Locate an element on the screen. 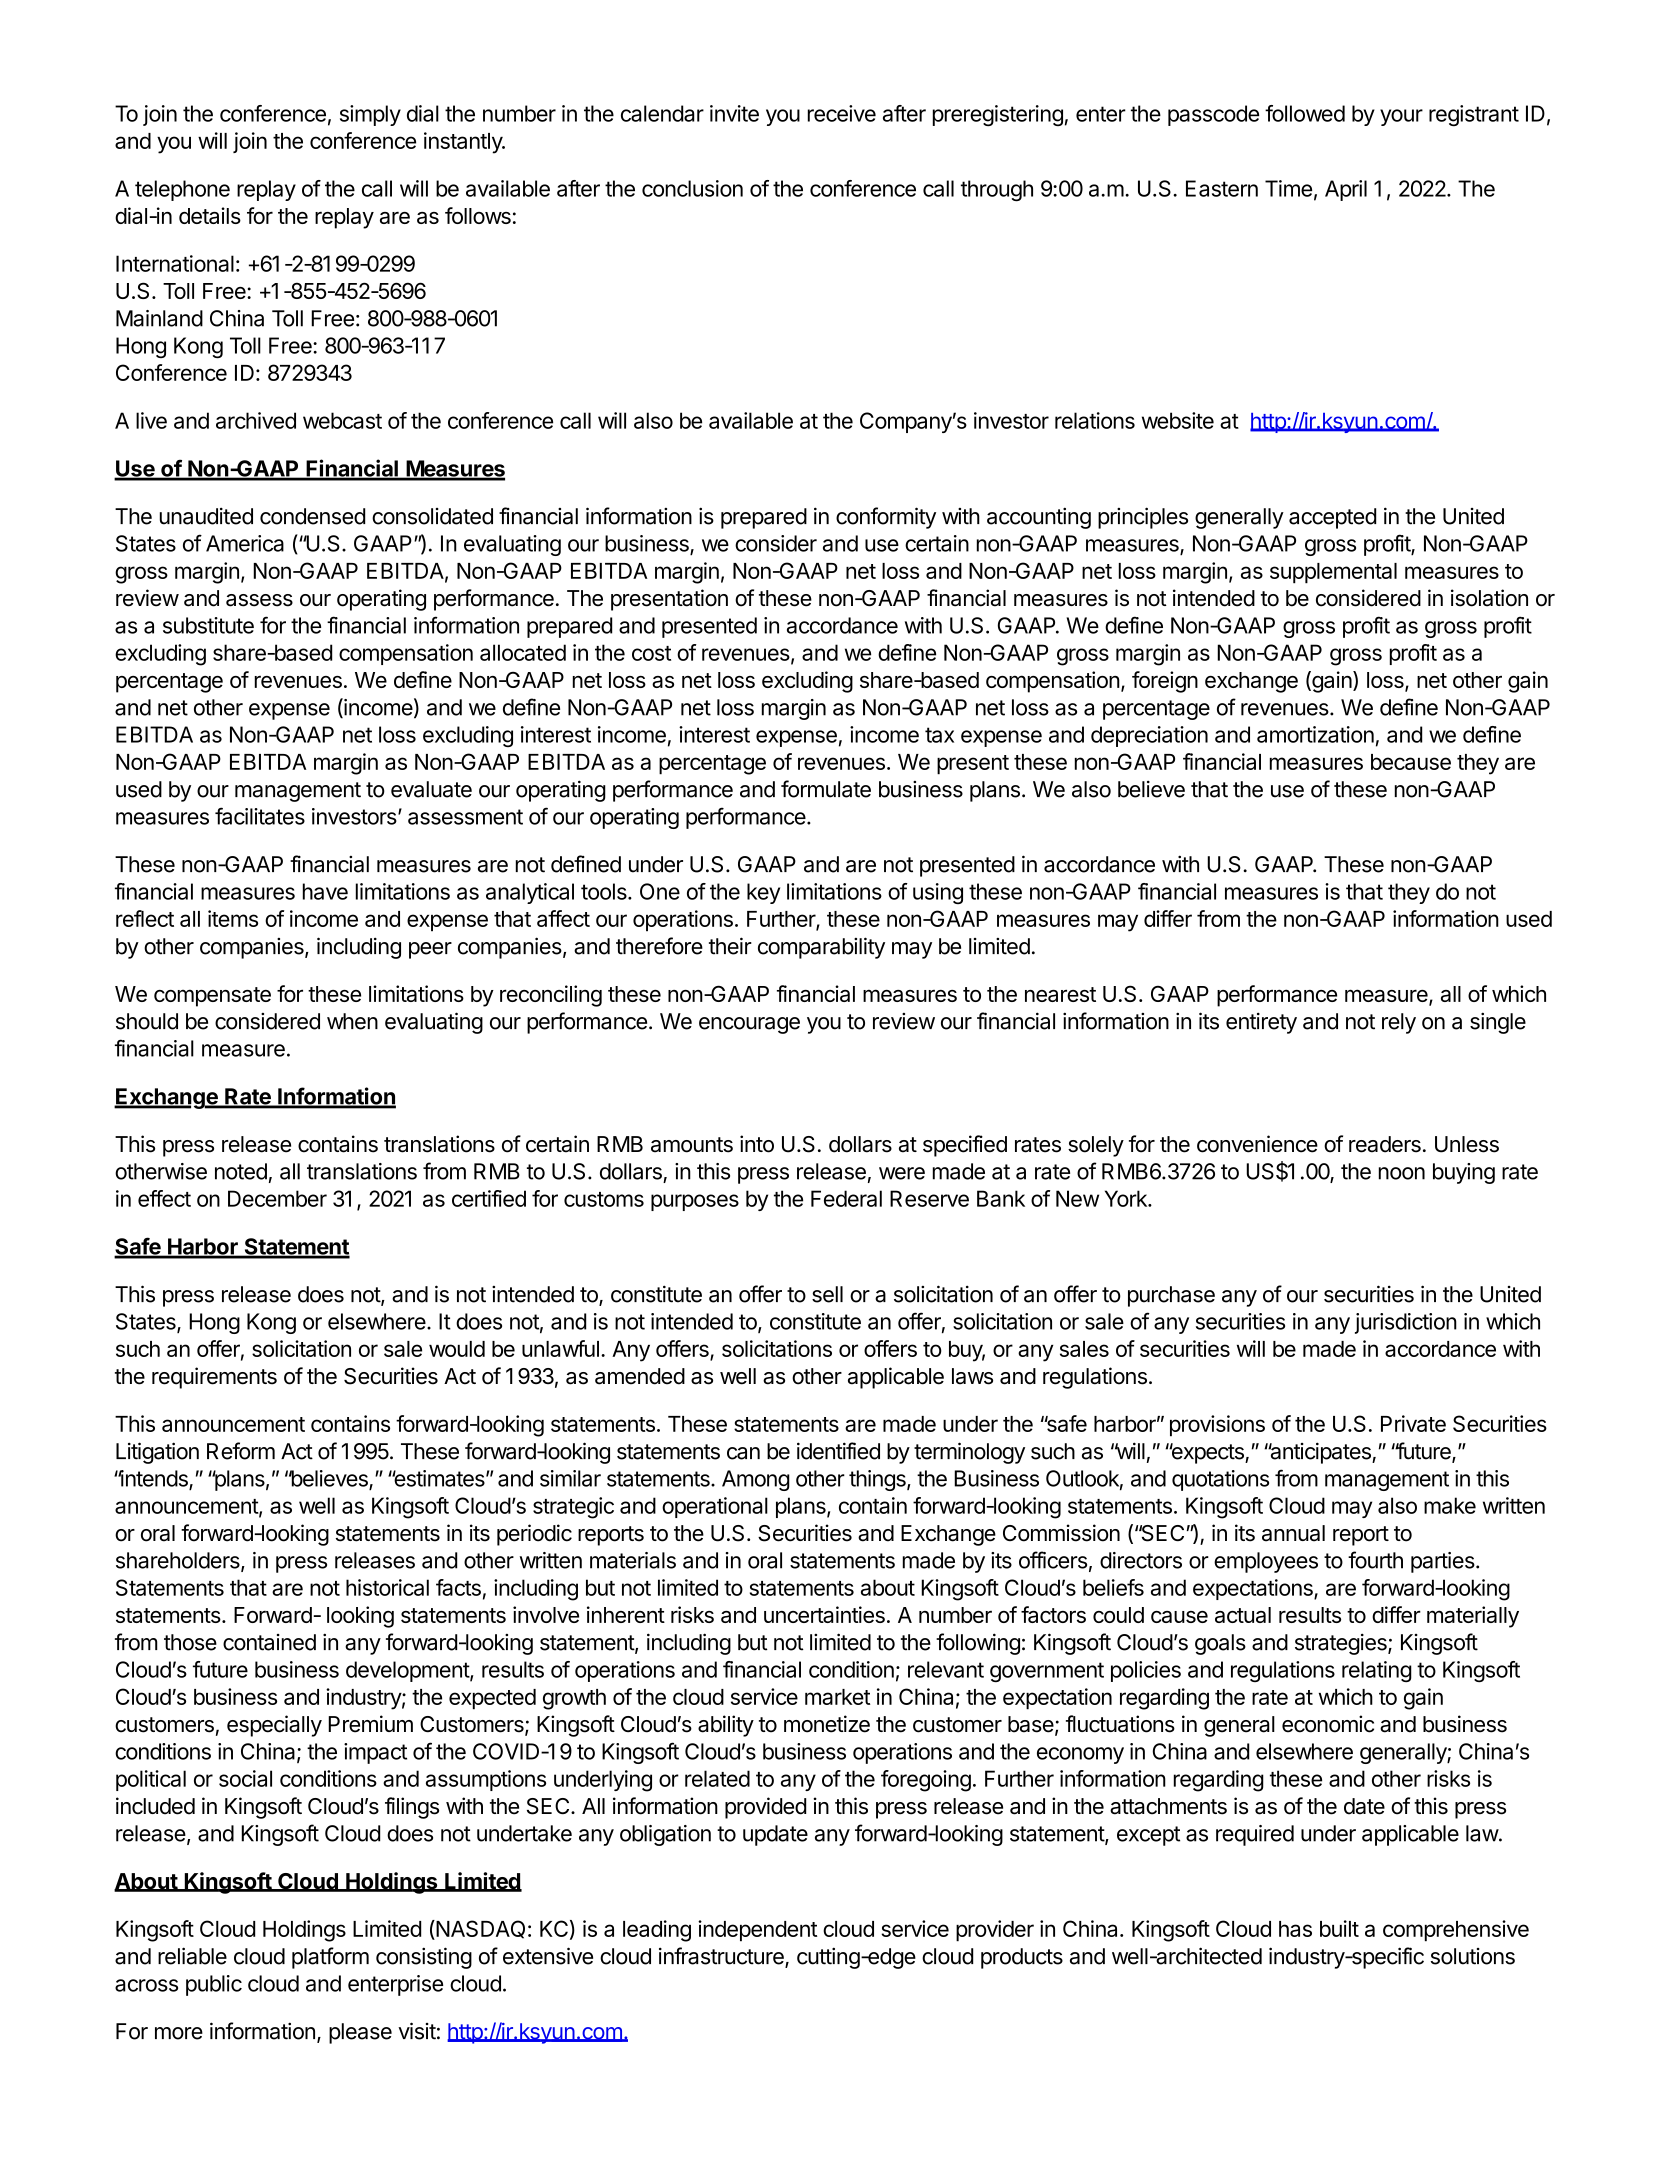 Image resolution: width=1671 pixels, height=2162 pixels. simply is located at coordinates (370, 115).
